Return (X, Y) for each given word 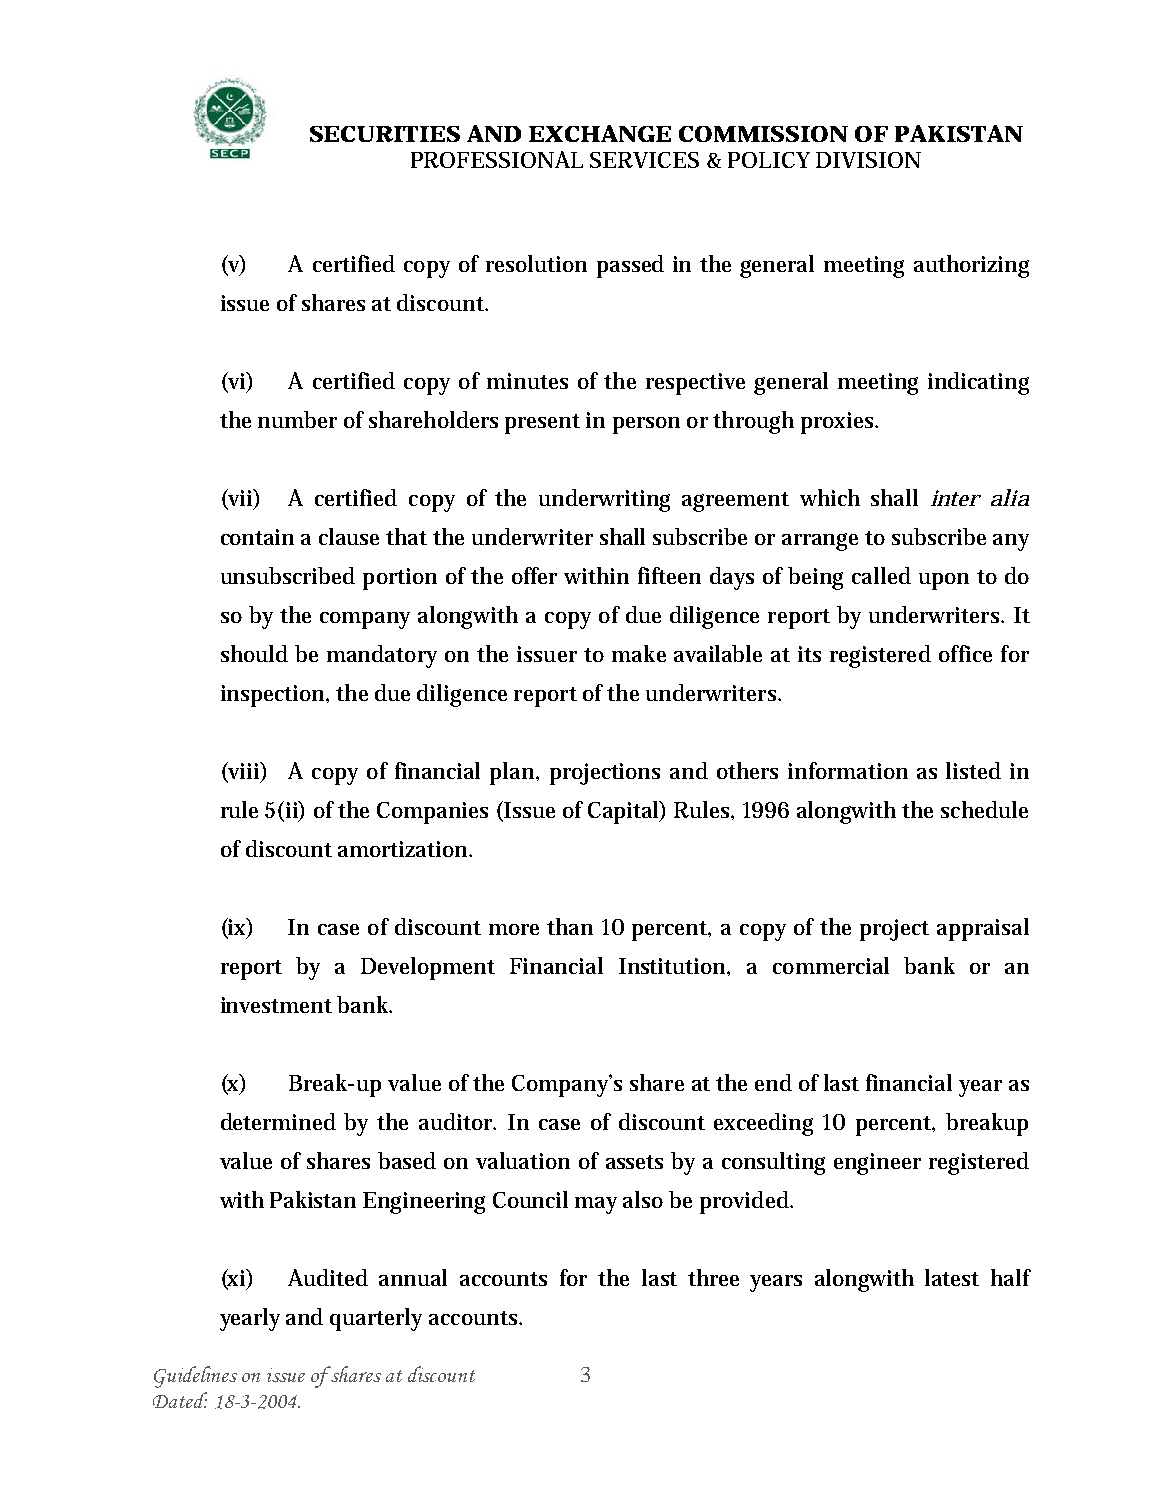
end (773, 1082)
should (254, 653)
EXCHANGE (600, 133)
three (713, 1277)
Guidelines (195, 1377)
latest (952, 1277)
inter (956, 498)
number (297, 419)
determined (278, 1121)
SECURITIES (385, 134)
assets (634, 1162)
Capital (625, 812)
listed (973, 770)
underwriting (604, 500)
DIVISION (868, 160)
